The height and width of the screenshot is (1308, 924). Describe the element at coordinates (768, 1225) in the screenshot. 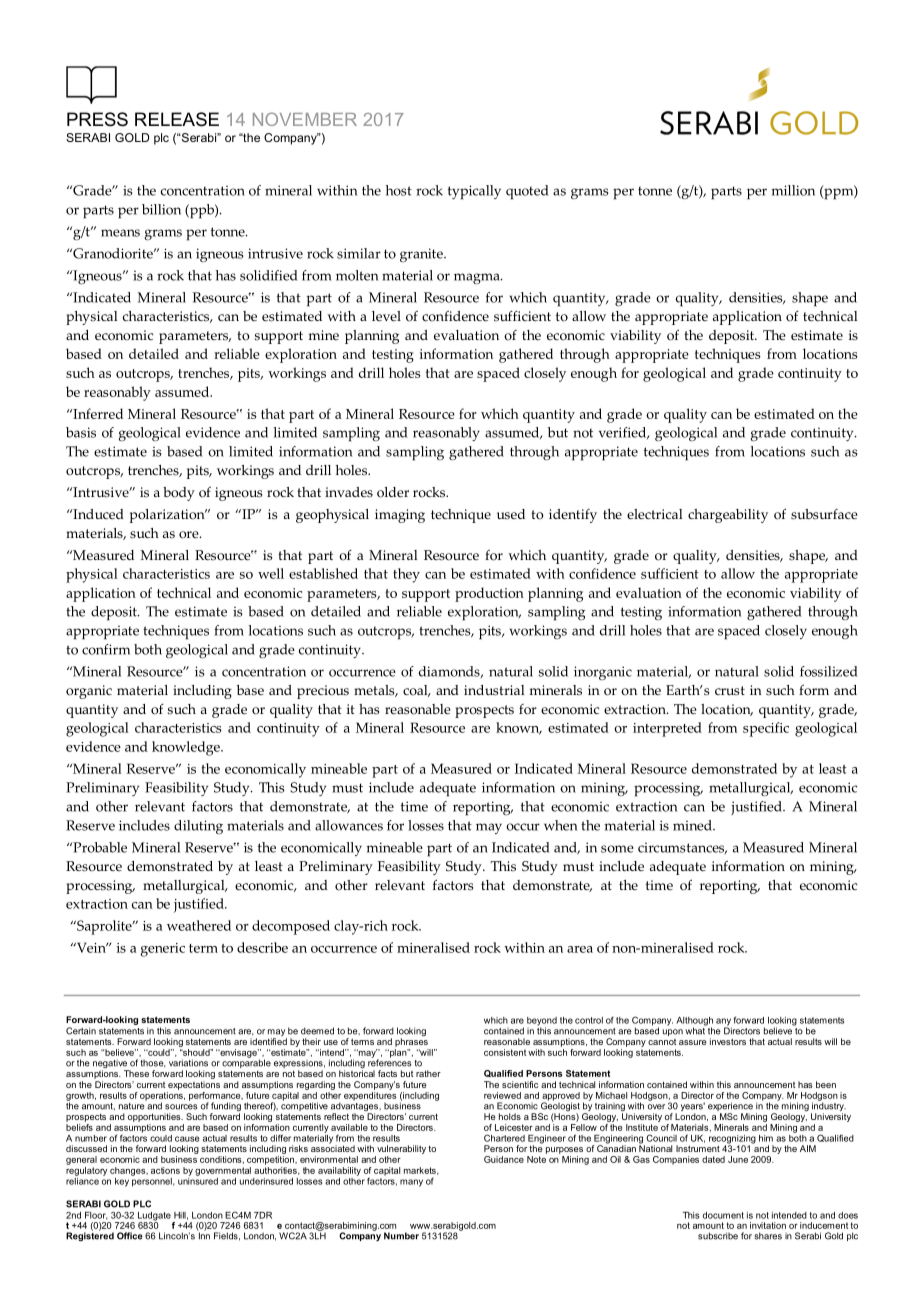

I see `invitation` at that location.
